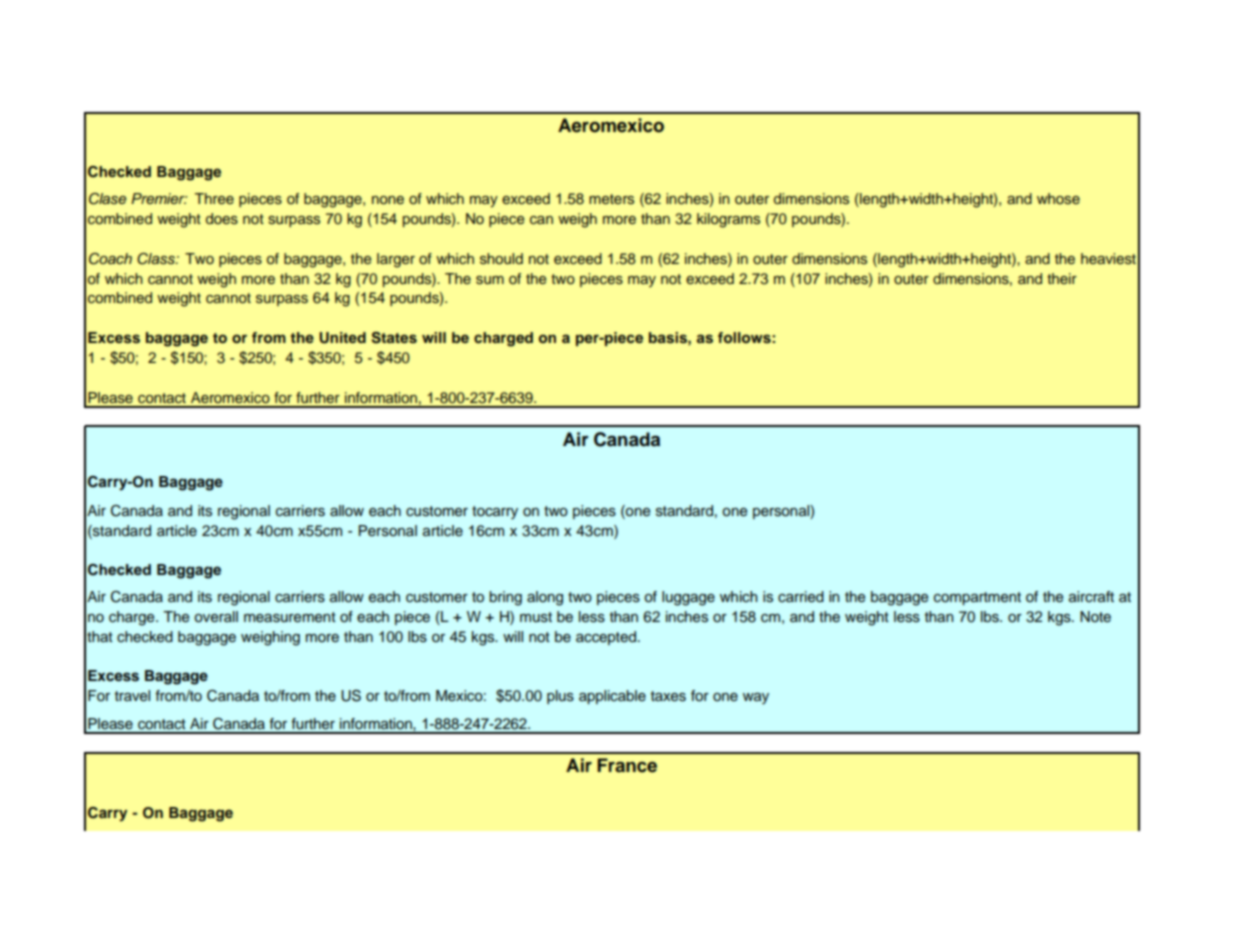  I want to click on does, so click(222, 218).
